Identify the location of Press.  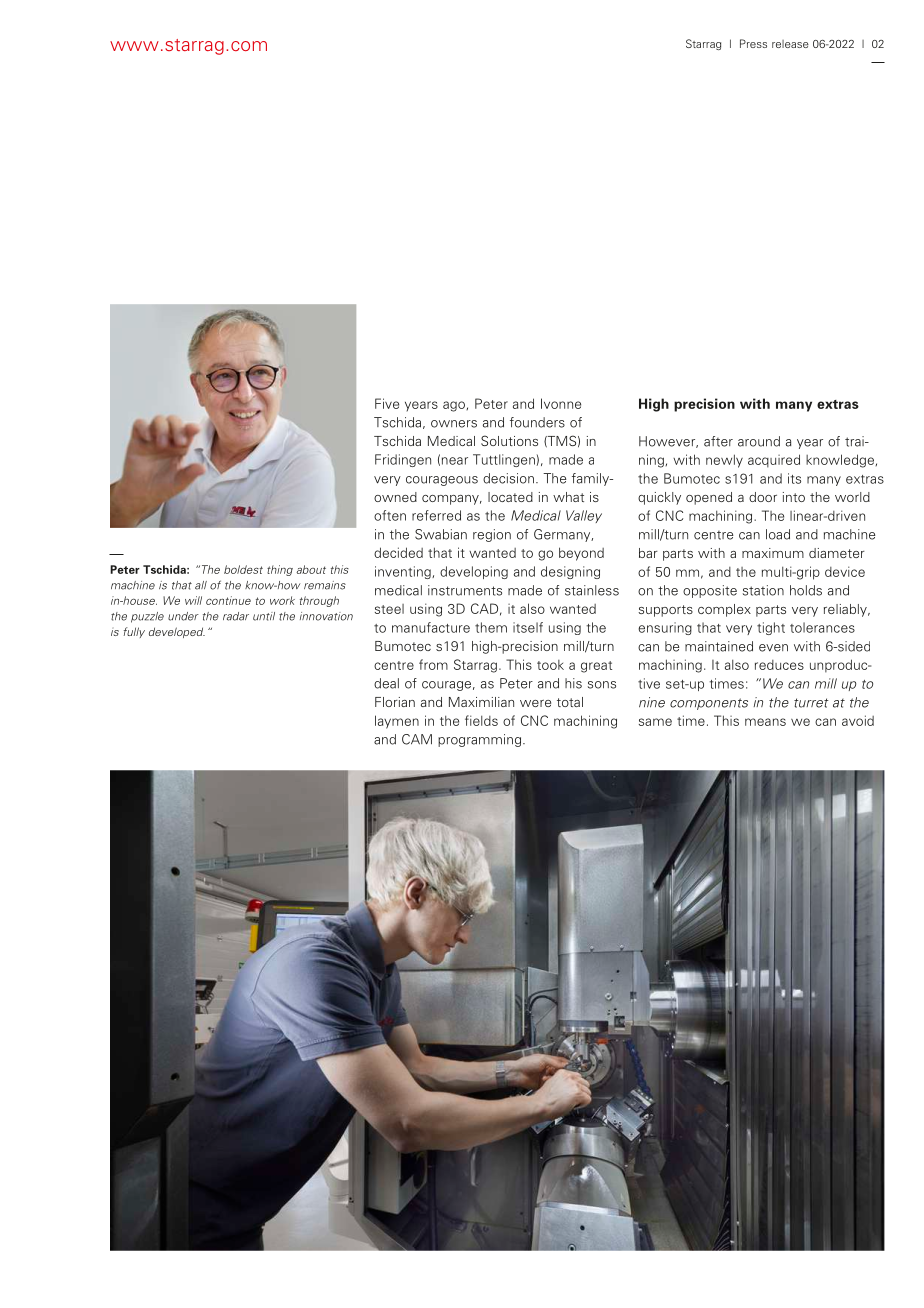
(753, 43).
